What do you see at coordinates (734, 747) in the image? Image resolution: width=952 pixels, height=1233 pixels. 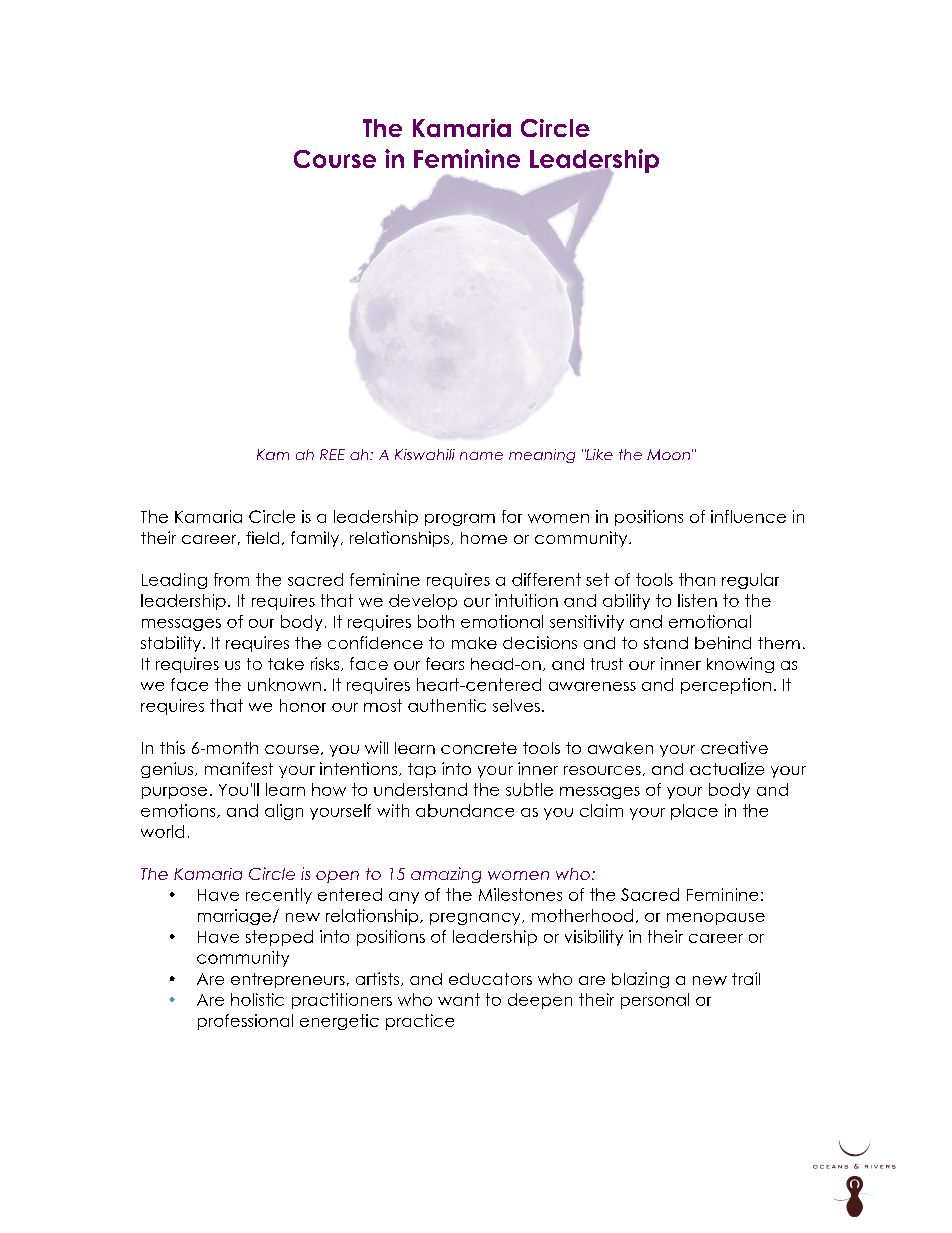 I see `creative` at bounding box center [734, 747].
